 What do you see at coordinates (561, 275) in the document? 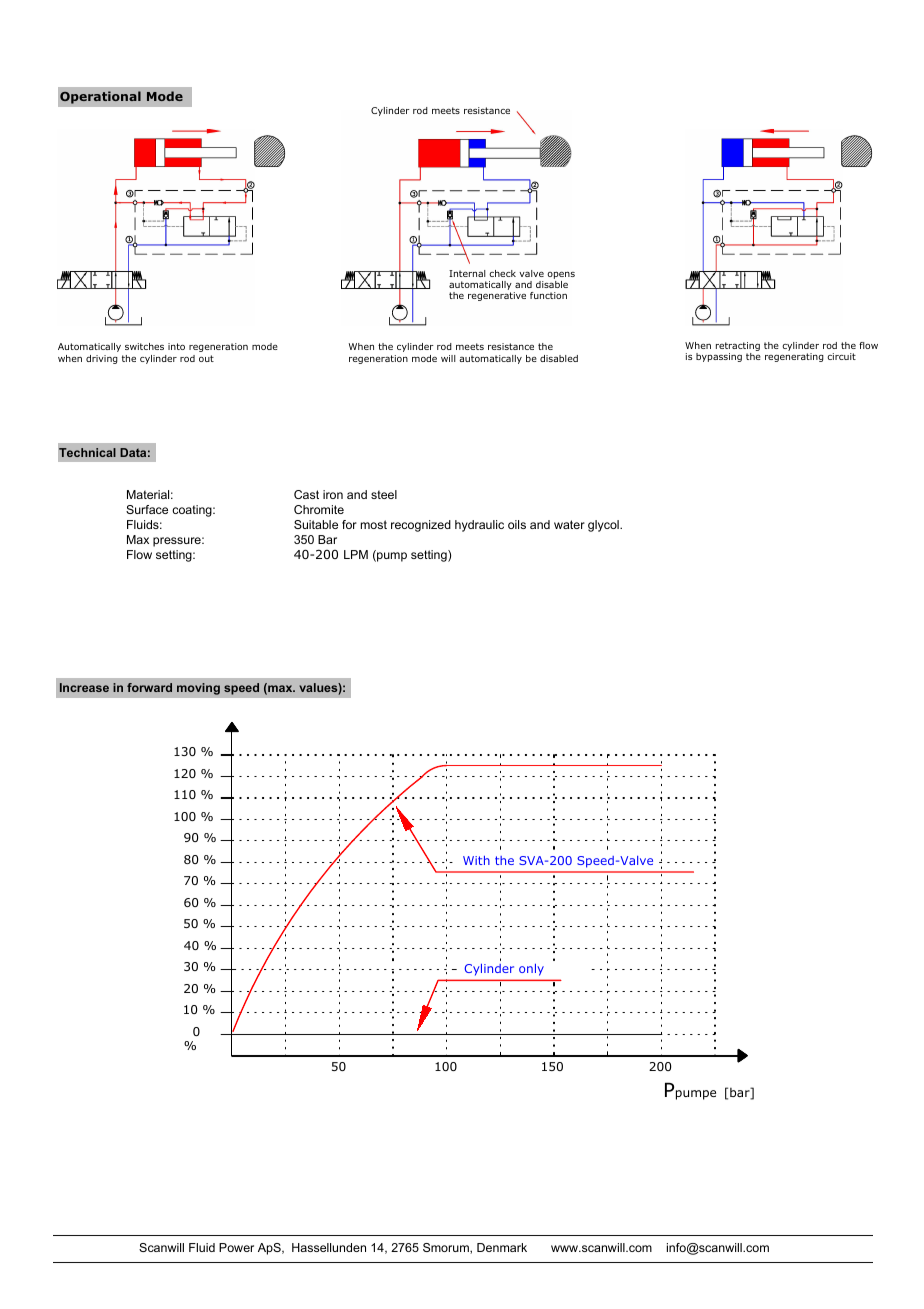
I see `opens` at bounding box center [561, 275].
